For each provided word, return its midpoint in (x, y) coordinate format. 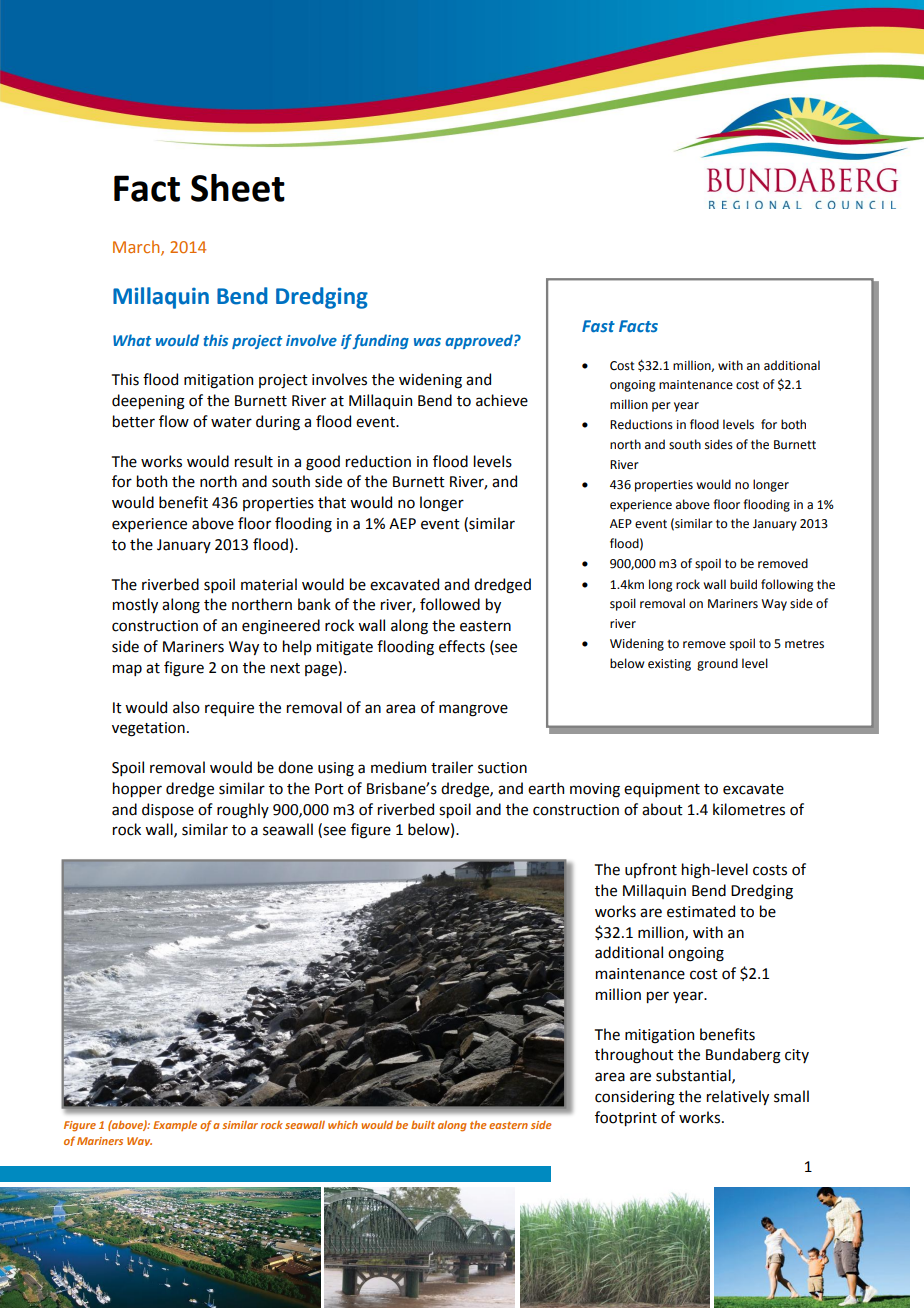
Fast (598, 326)
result (254, 461)
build (743, 584)
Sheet (238, 188)
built (423, 1125)
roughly (243, 811)
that (332, 502)
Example (175, 1126)
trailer (452, 767)
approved (480, 341)
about (662, 809)
